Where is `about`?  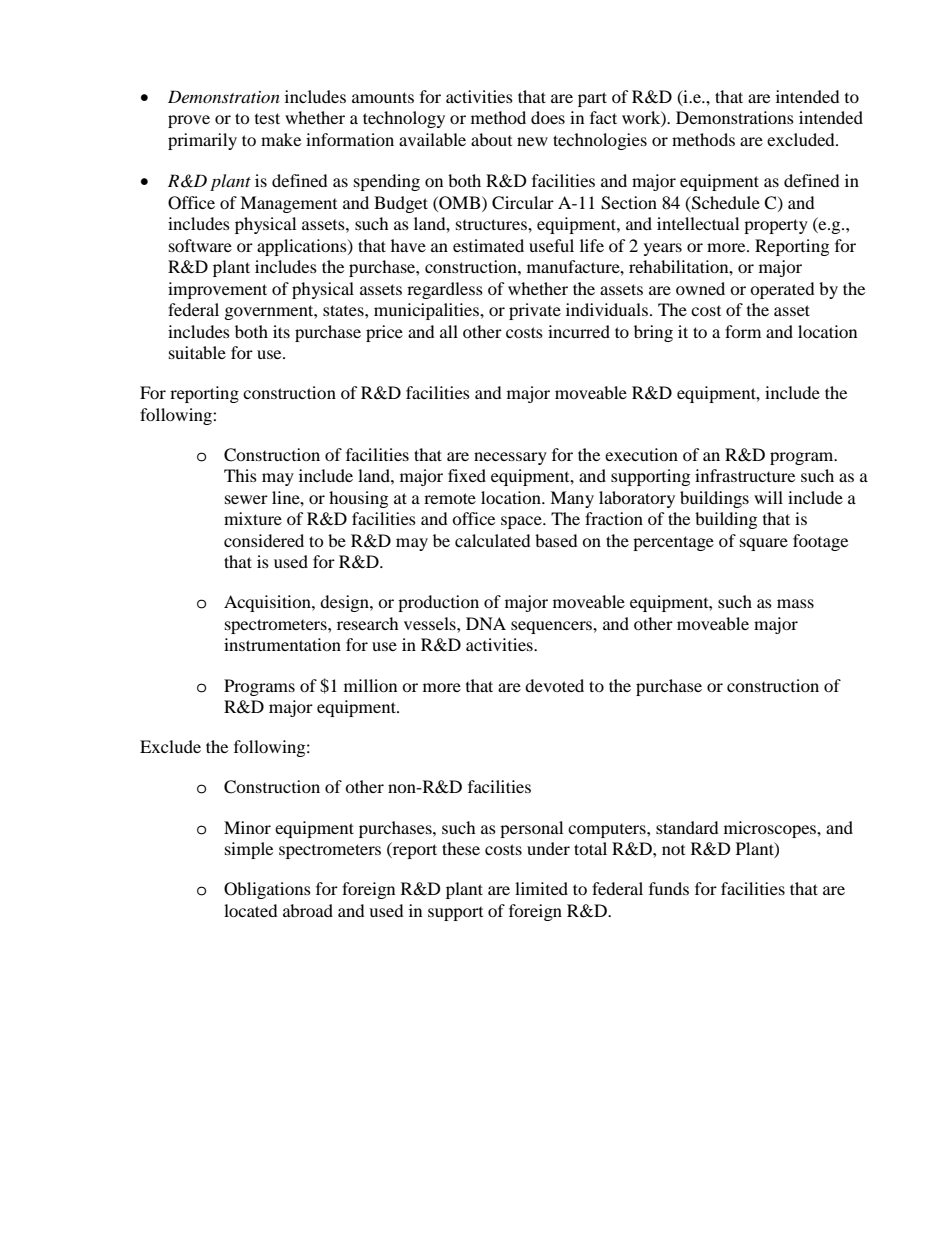
about is located at coordinates (491, 139).
